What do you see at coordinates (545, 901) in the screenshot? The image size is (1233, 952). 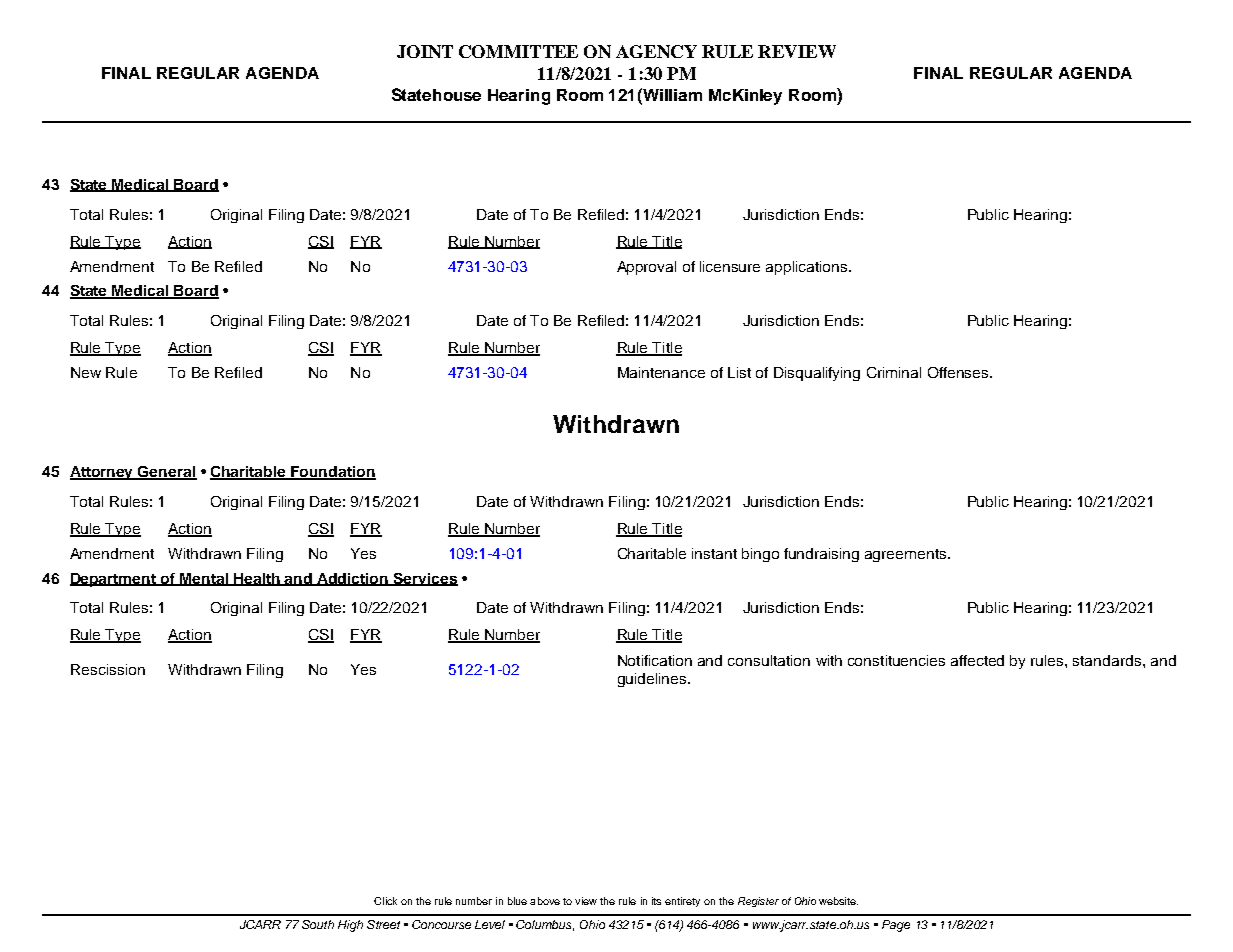 I see `above` at bounding box center [545, 901].
